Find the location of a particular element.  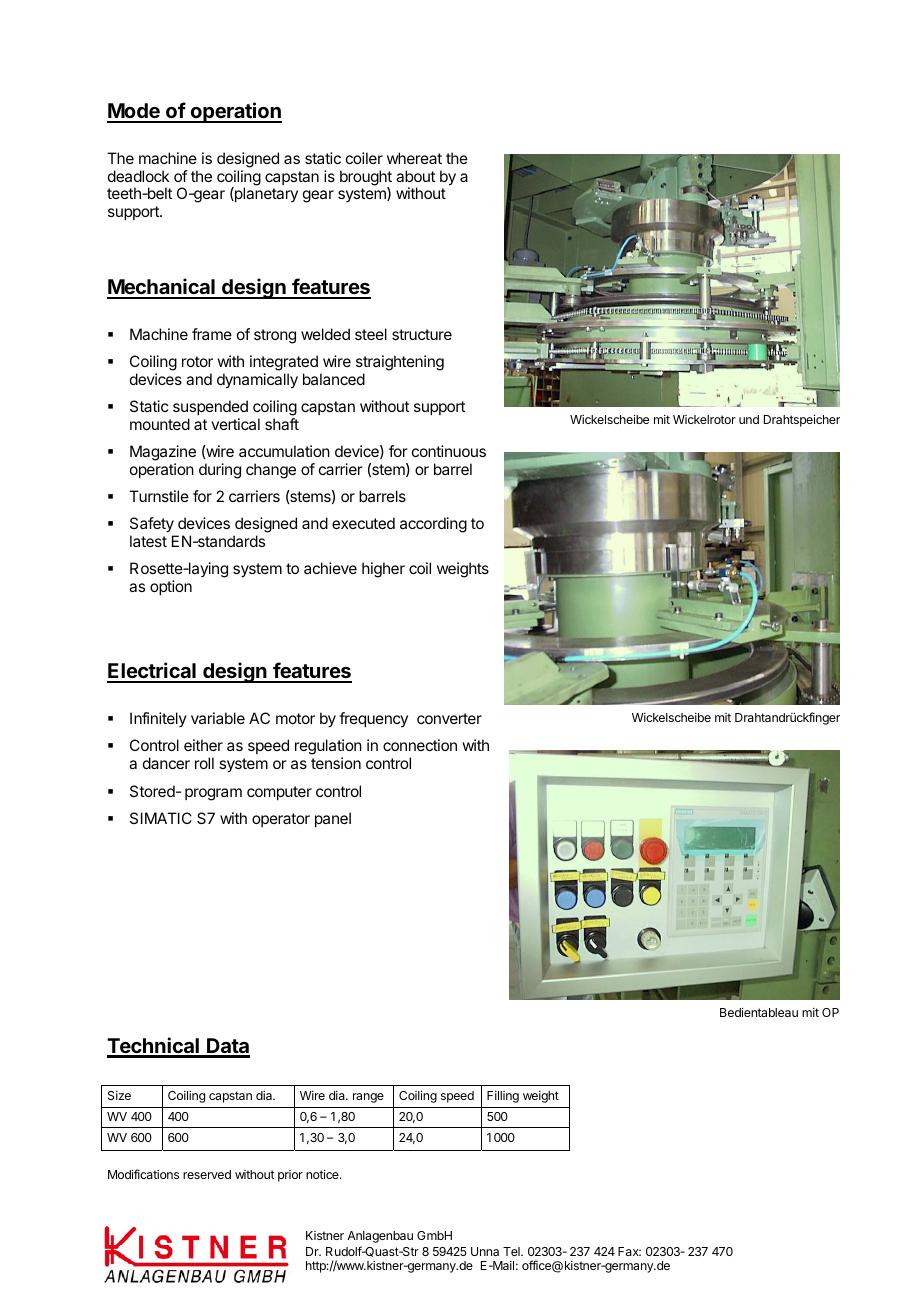

converter is located at coordinates (449, 718).
